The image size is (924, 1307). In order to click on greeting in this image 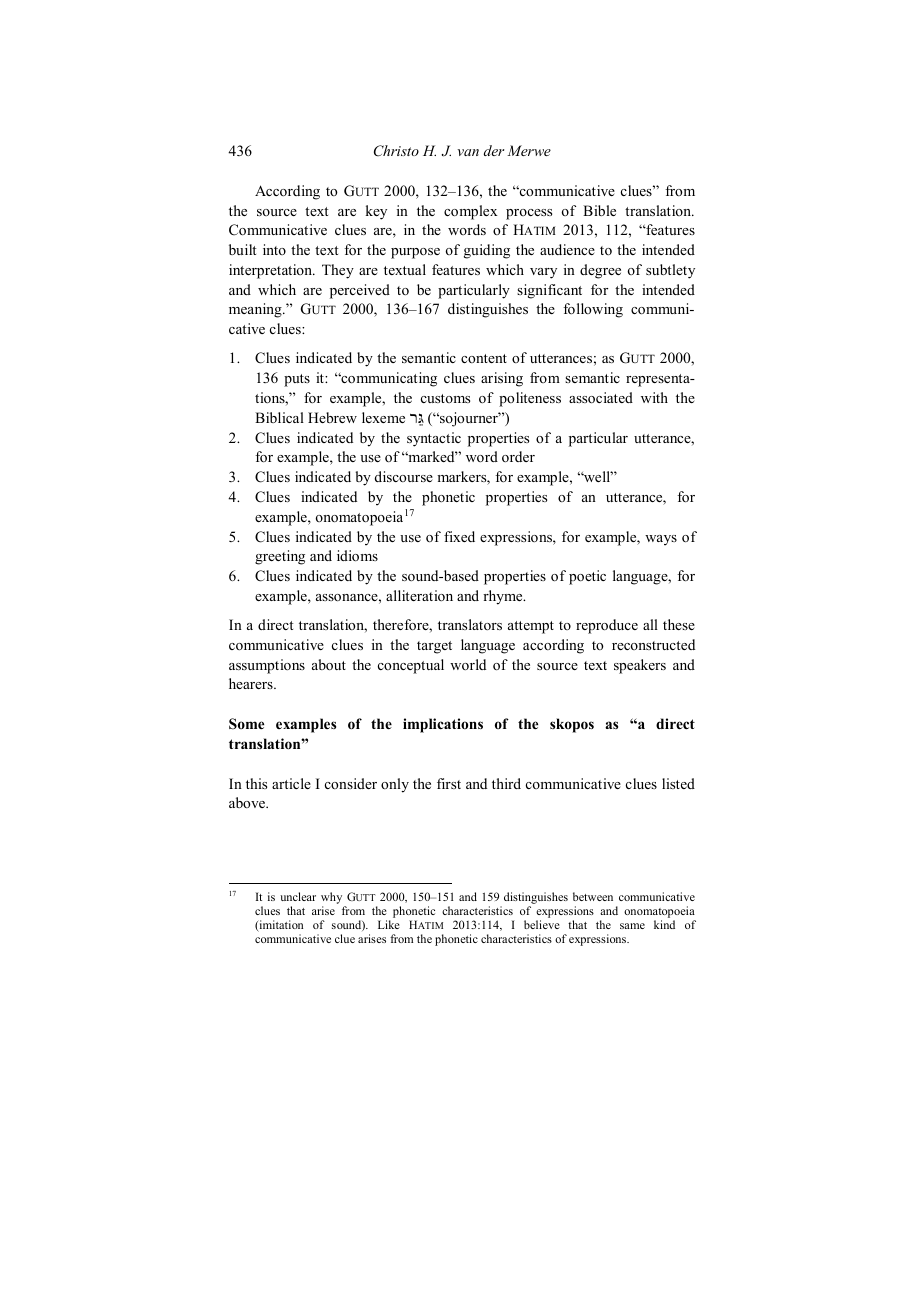, I will do `click(280, 557)`.
